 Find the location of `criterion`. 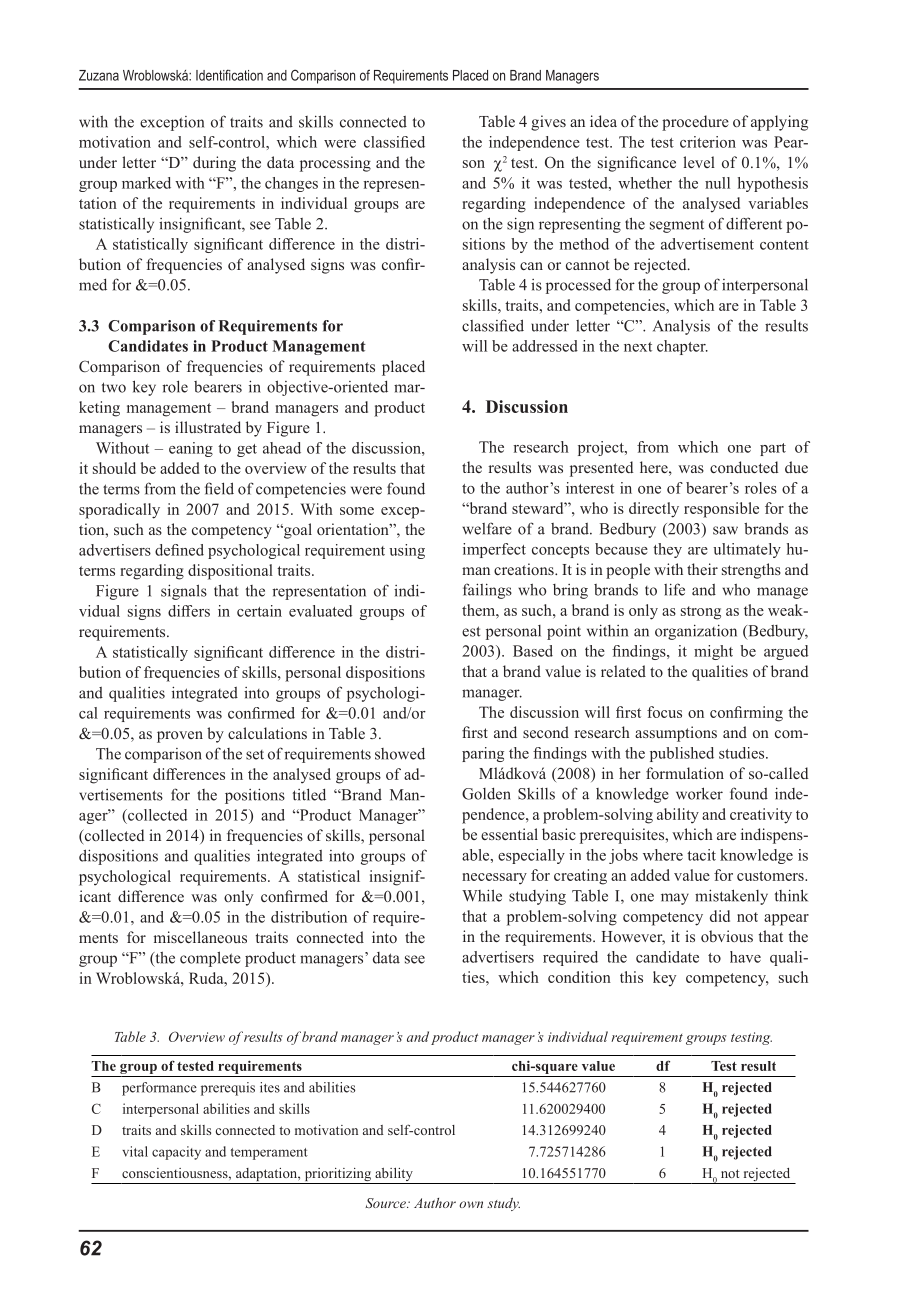

criterion is located at coordinates (708, 142).
